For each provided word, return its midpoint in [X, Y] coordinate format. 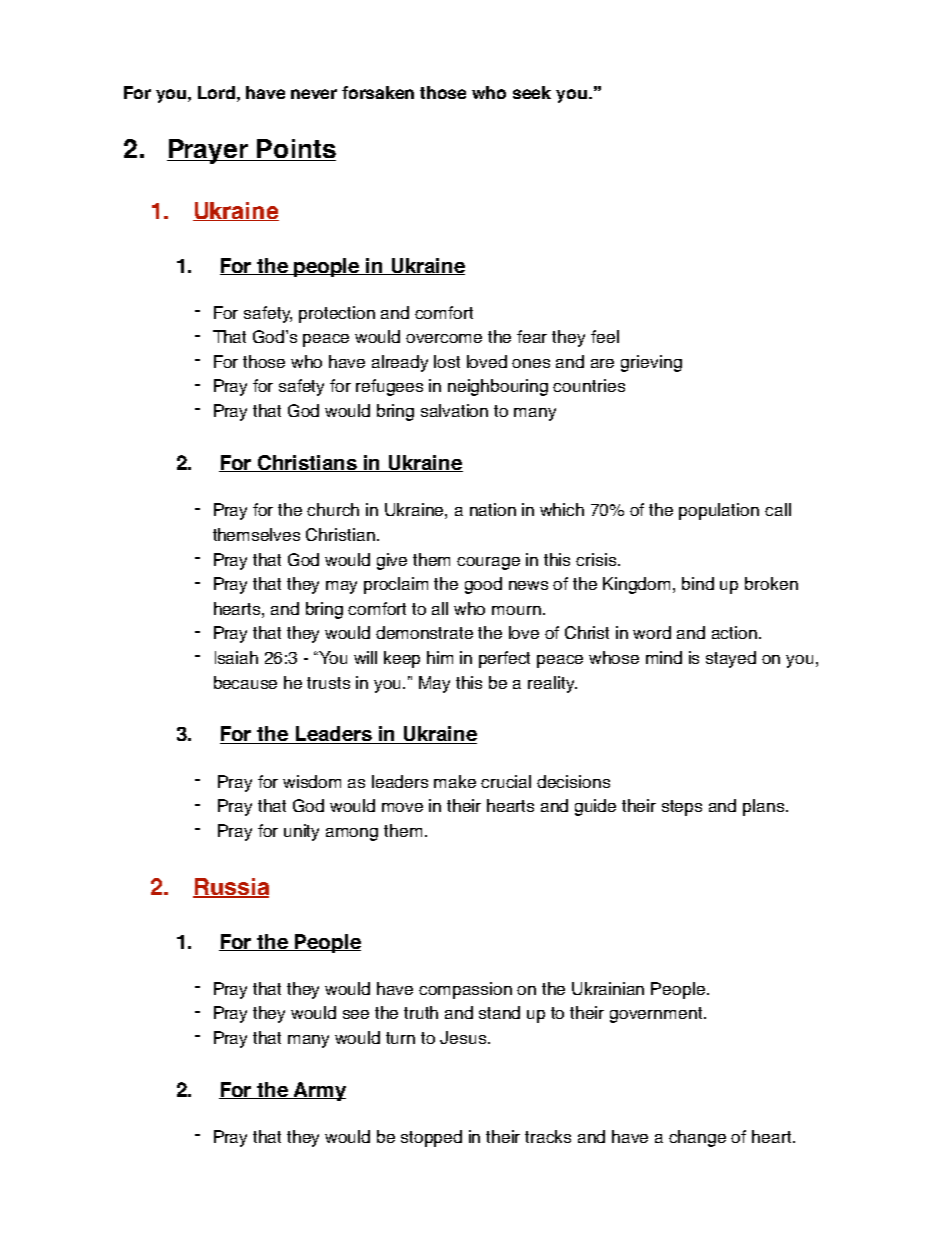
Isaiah [236, 657]
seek [532, 92]
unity [301, 832]
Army [319, 1091]
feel [605, 336]
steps [682, 808]
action [736, 632]
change [697, 1138]
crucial [506, 781]
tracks [548, 1136]
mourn [516, 610]
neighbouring [498, 387]
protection [337, 314]
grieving [651, 363]
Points [295, 150]
